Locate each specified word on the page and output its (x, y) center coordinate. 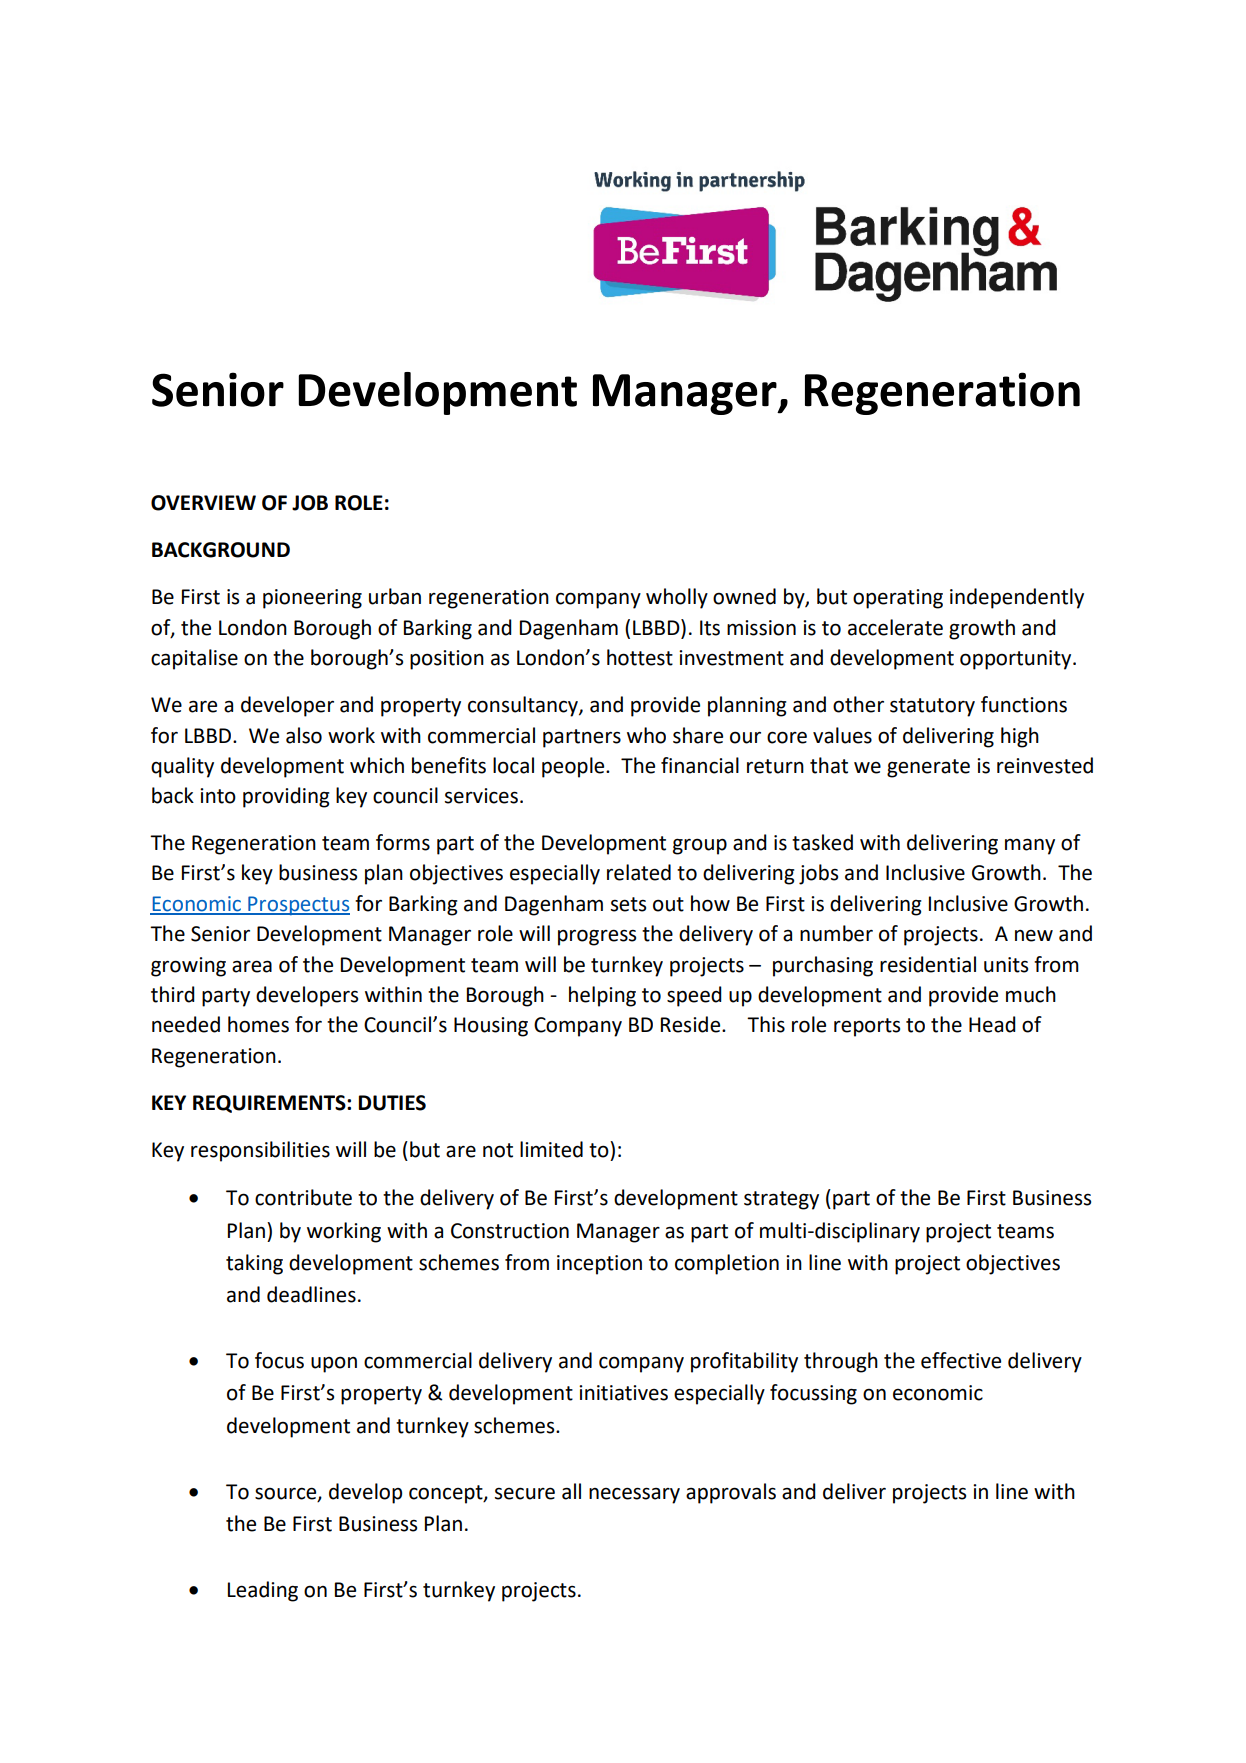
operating (898, 599)
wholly (677, 598)
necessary (634, 1495)
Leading (263, 1591)
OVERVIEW (203, 503)
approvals (731, 1493)
